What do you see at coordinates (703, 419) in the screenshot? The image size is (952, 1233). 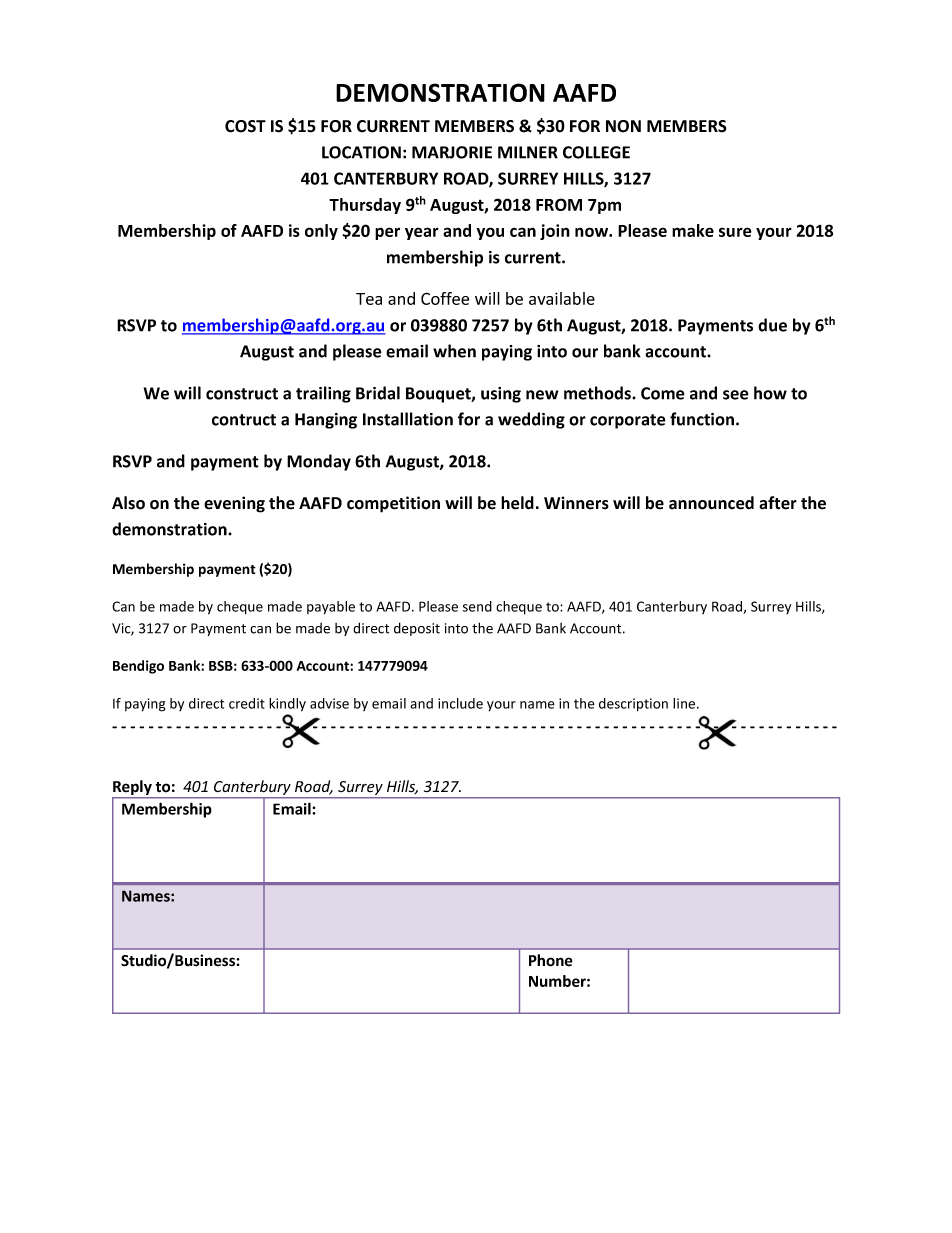 I see `function` at bounding box center [703, 419].
